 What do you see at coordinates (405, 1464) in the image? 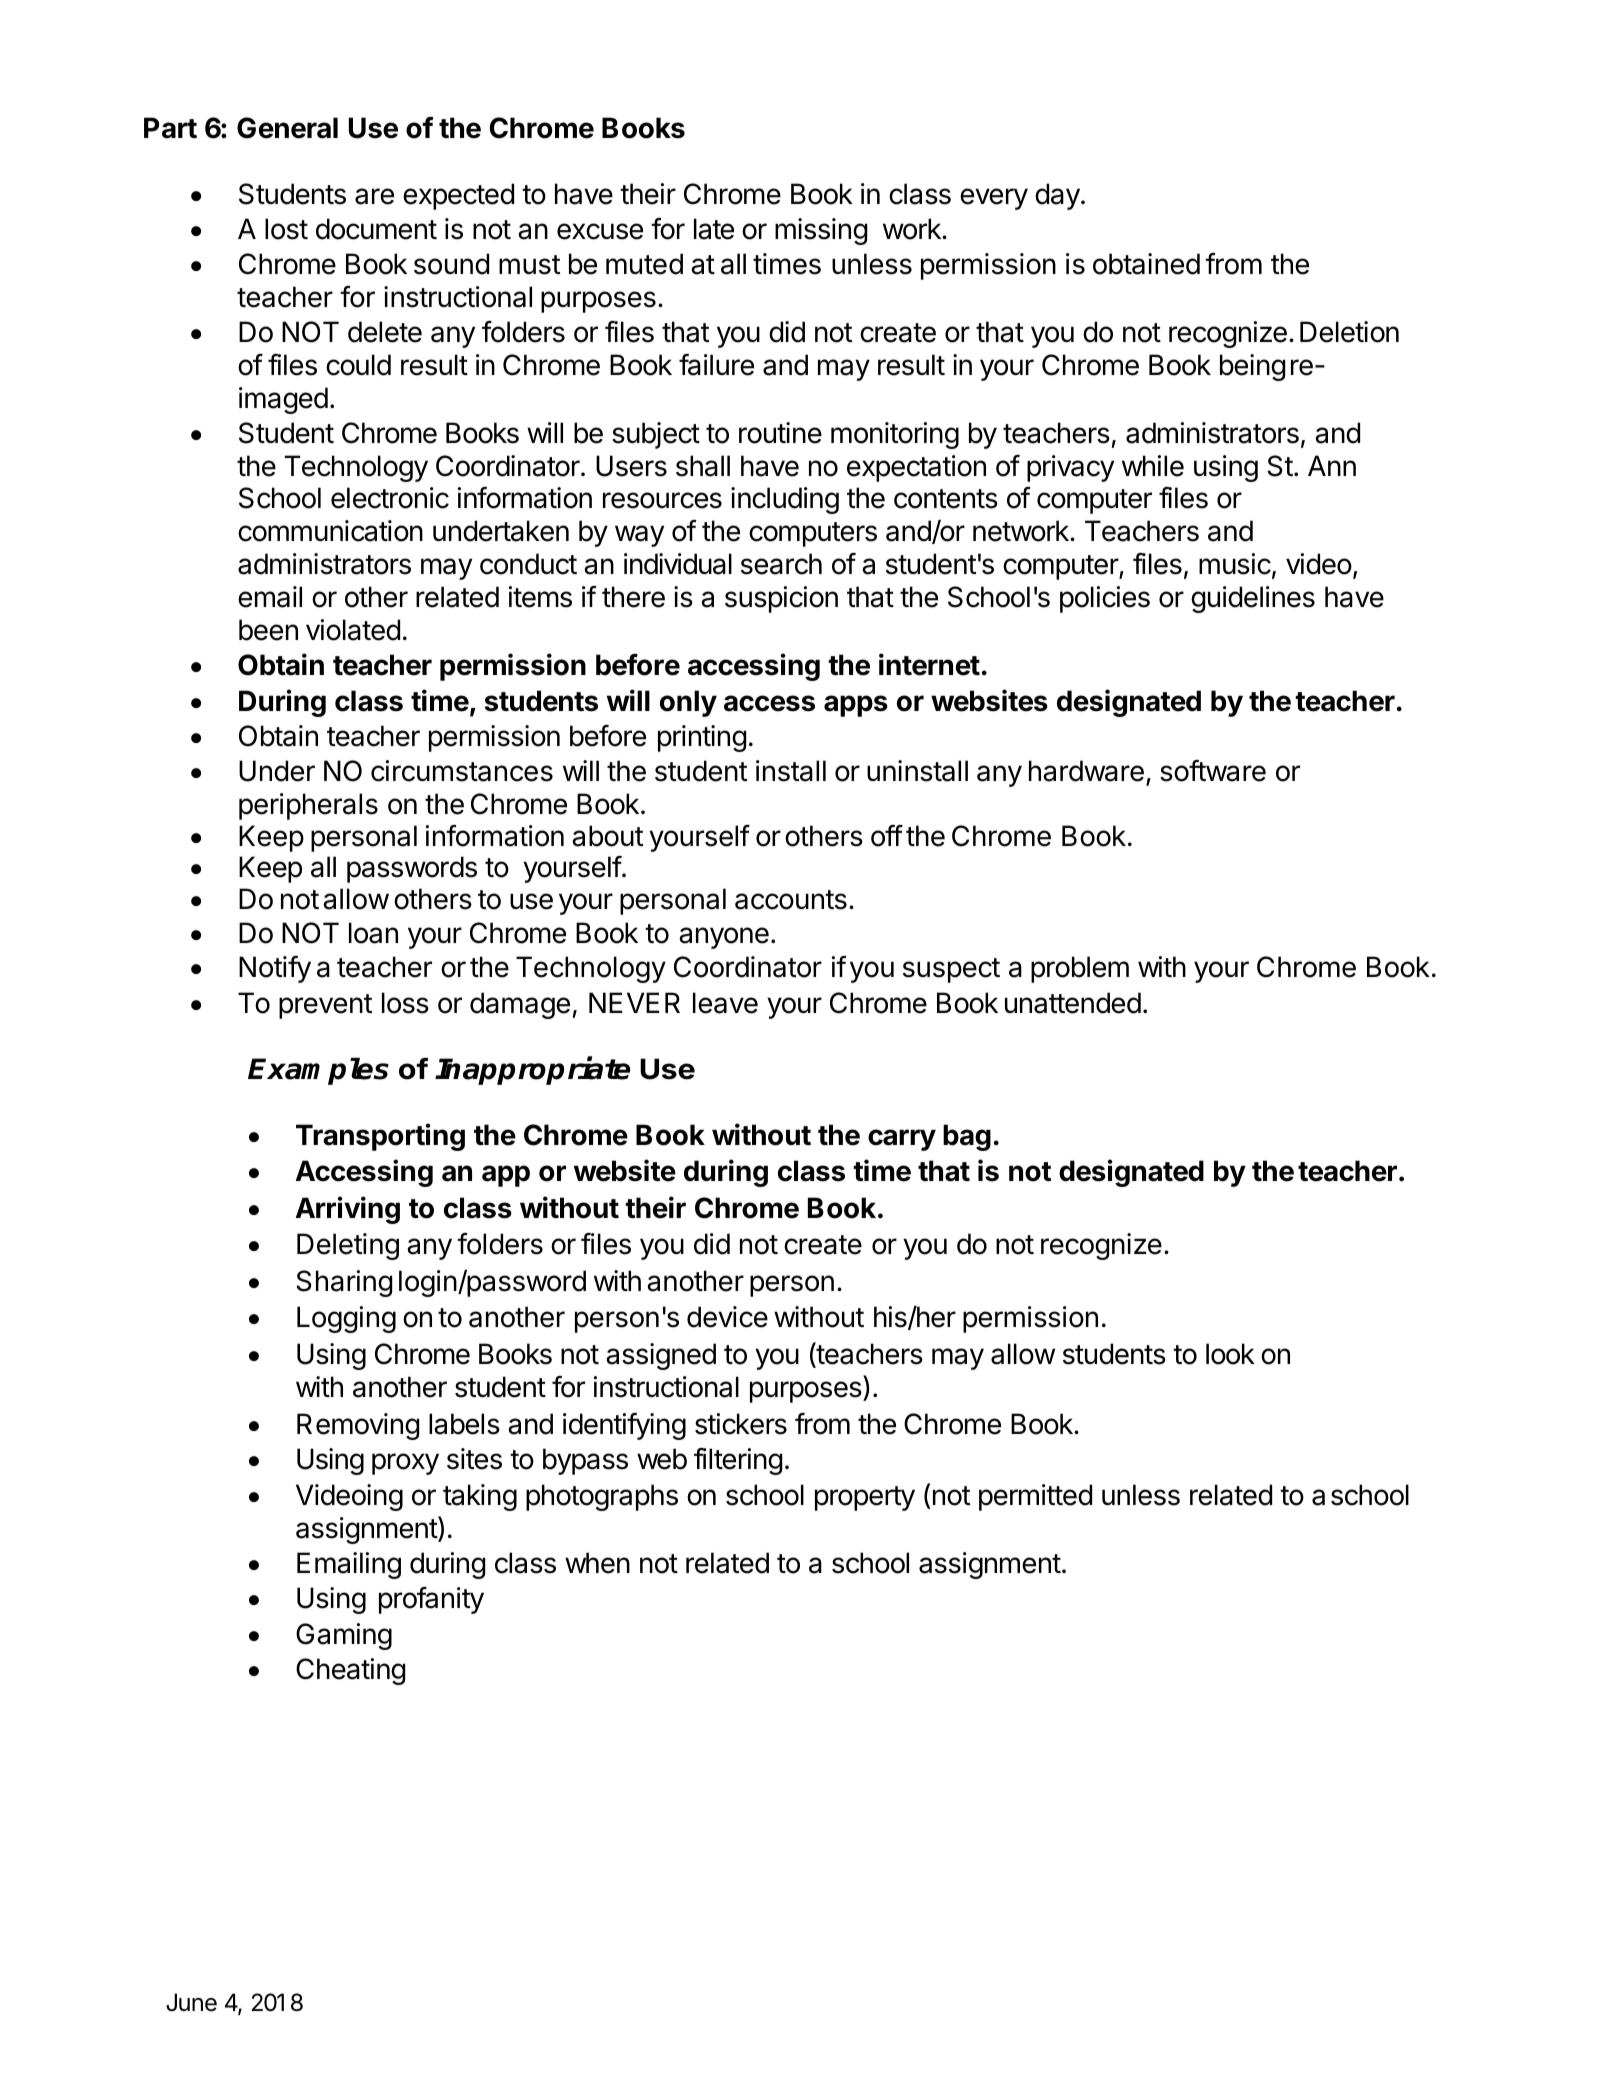
I see `proxy` at bounding box center [405, 1464].
